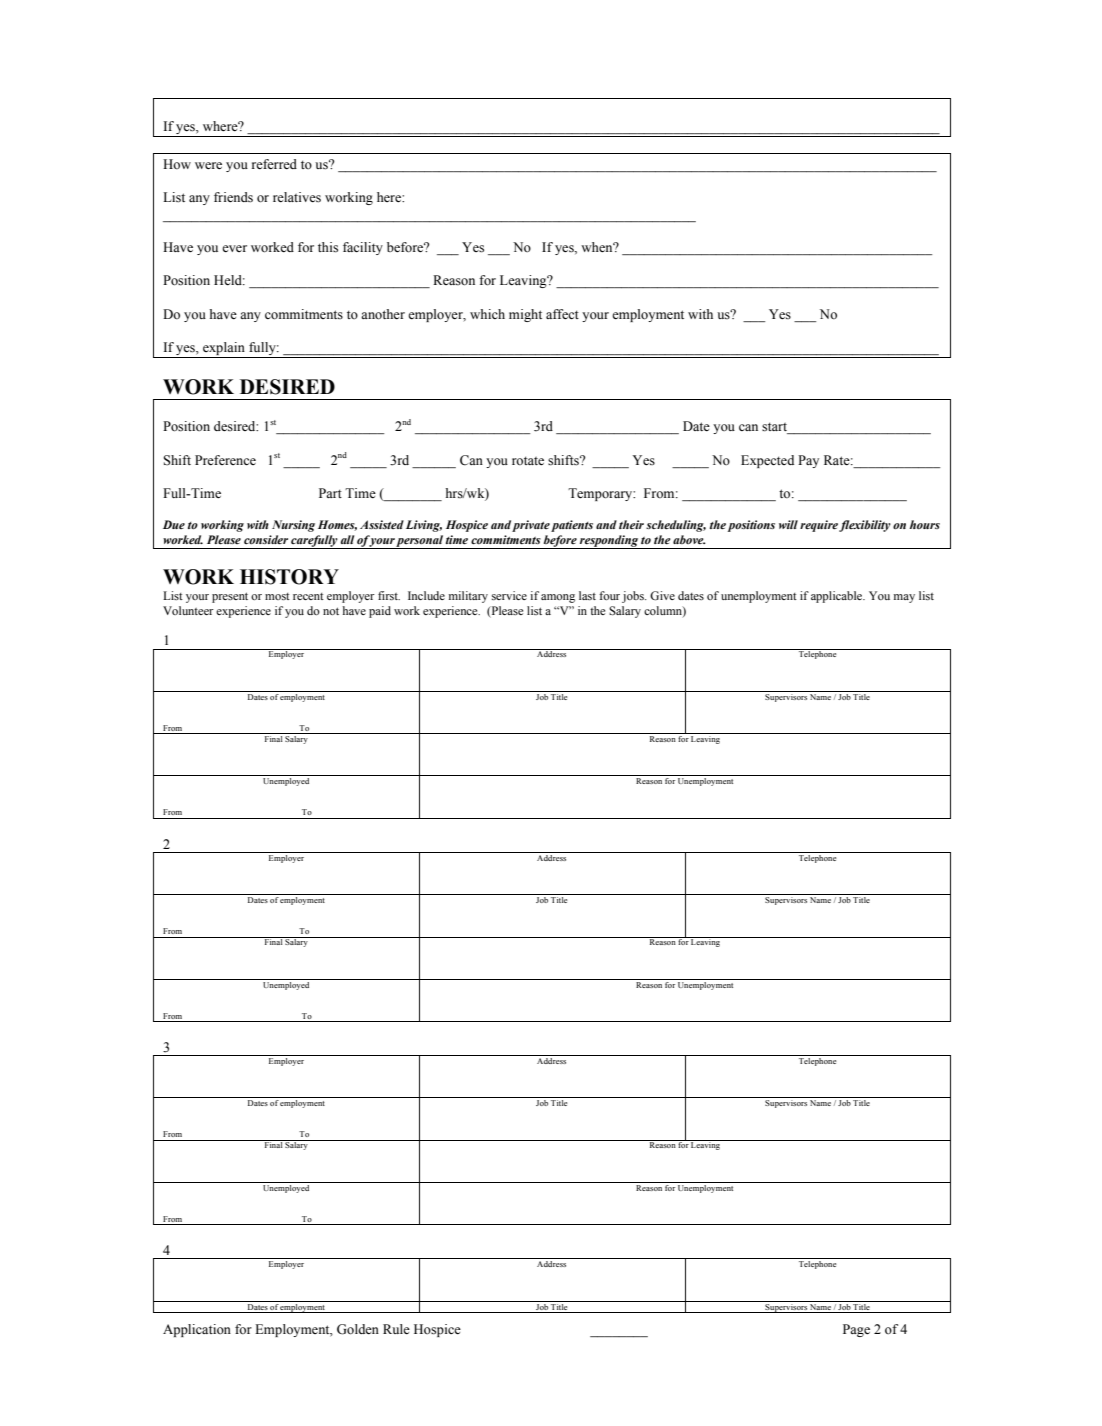 The width and height of the screenshot is (1102, 1426). Describe the element at coordinates (558, 598) in the screenshot. I see `among` at that location.
